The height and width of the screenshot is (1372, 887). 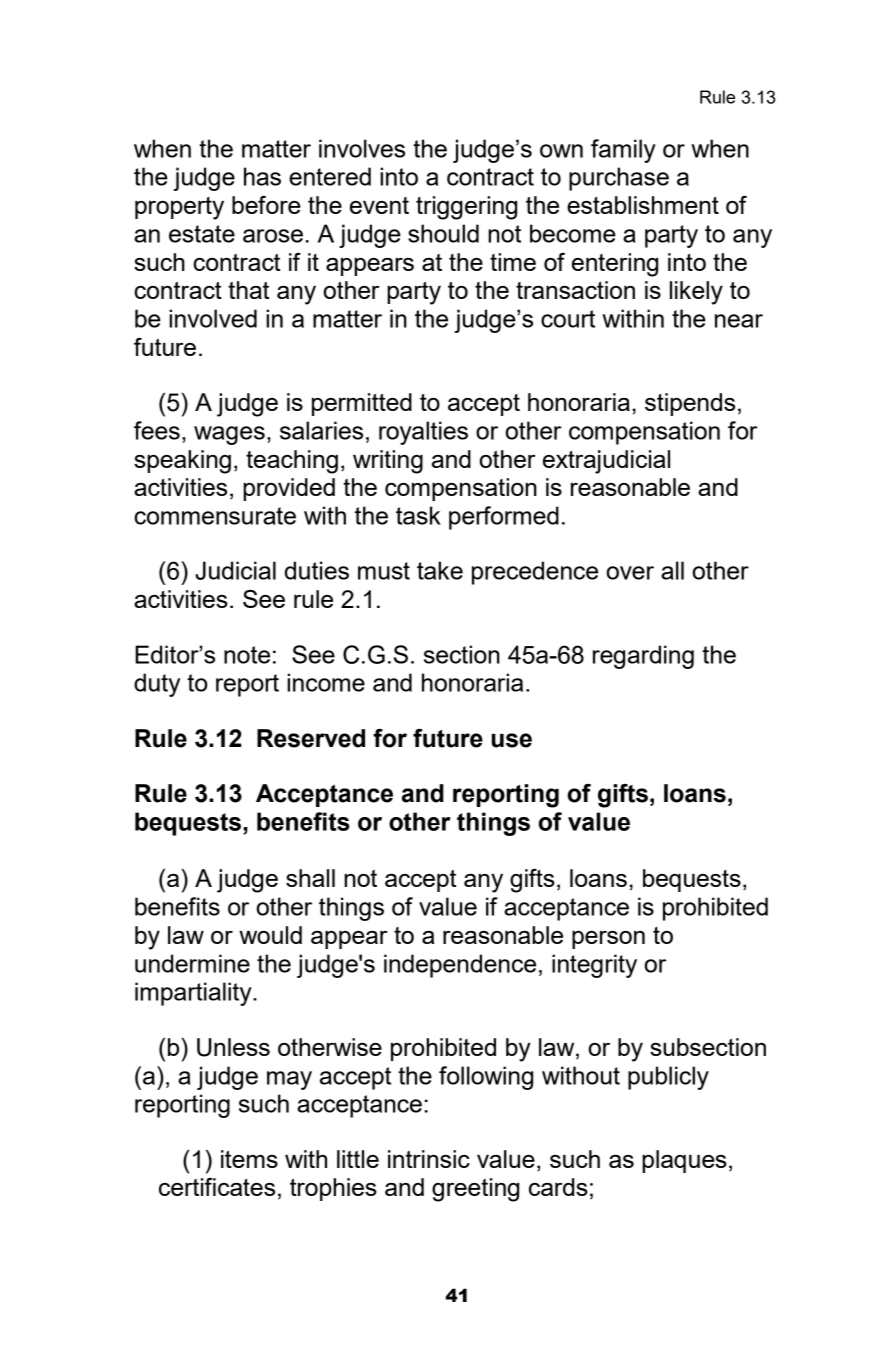 I want to click on before, so click(x=266, y=205).
